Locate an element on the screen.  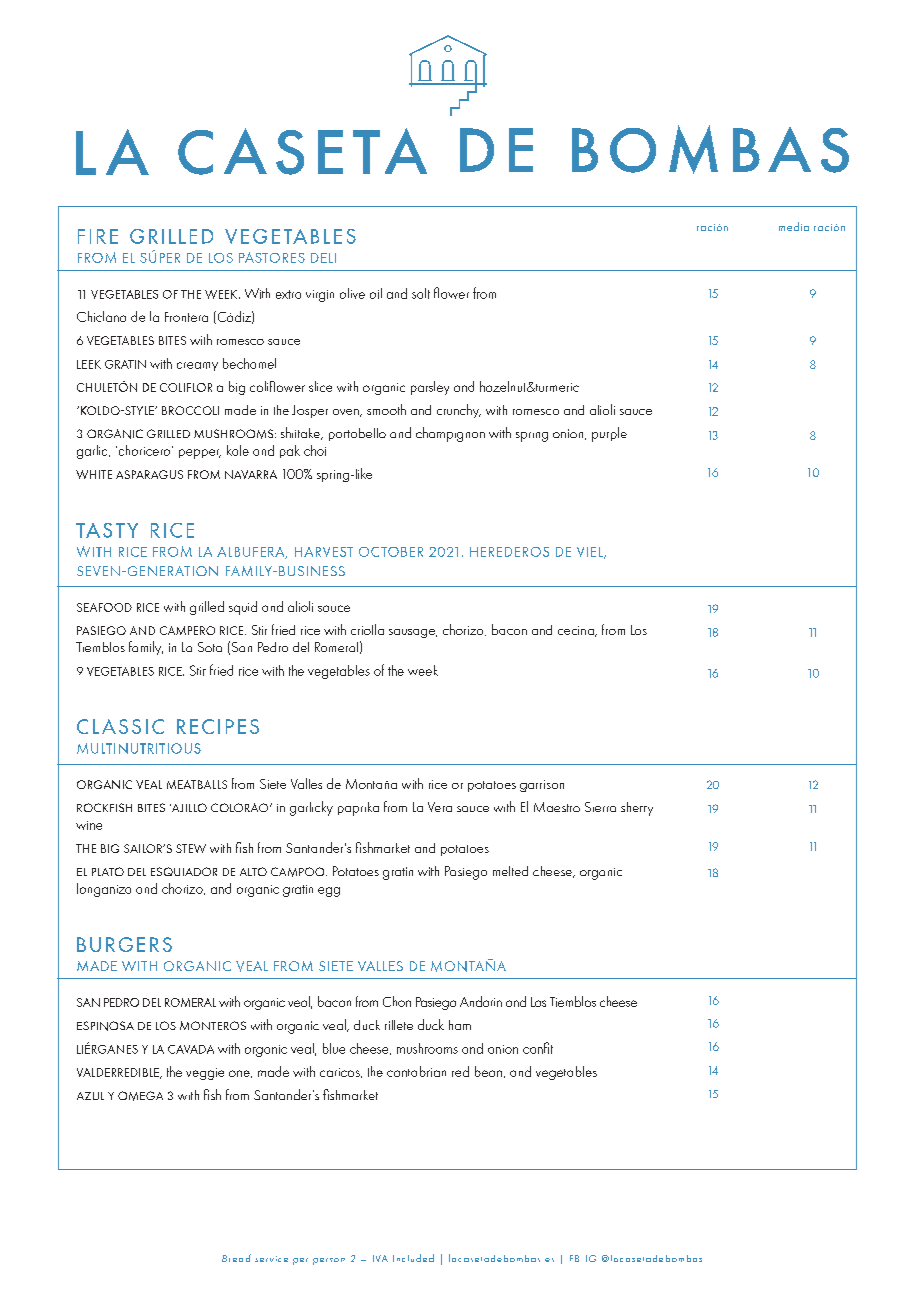
RECIPES is located at coordinates (218, 726).
